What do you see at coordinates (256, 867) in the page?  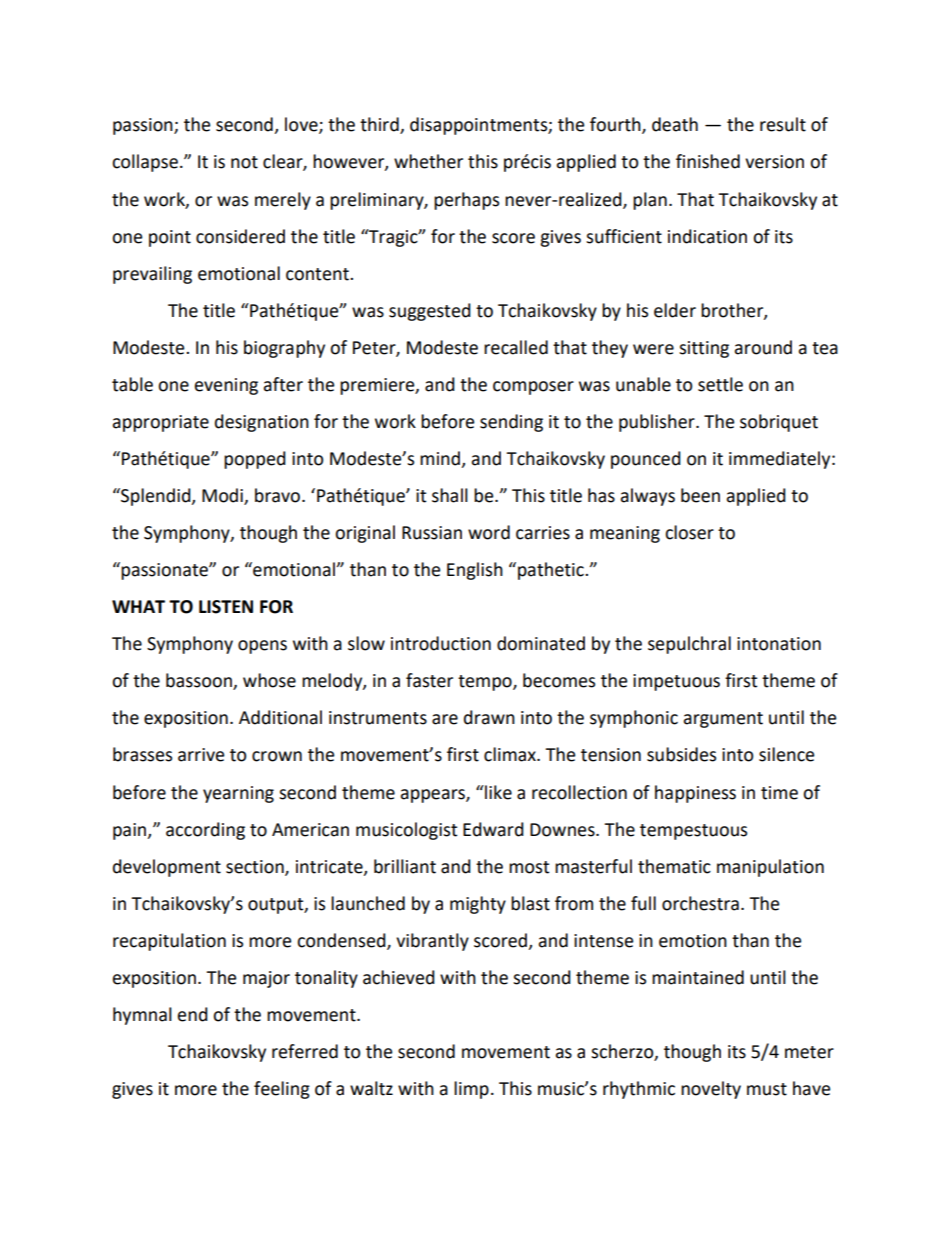 I see `section` at bounding box center [256, 867].
